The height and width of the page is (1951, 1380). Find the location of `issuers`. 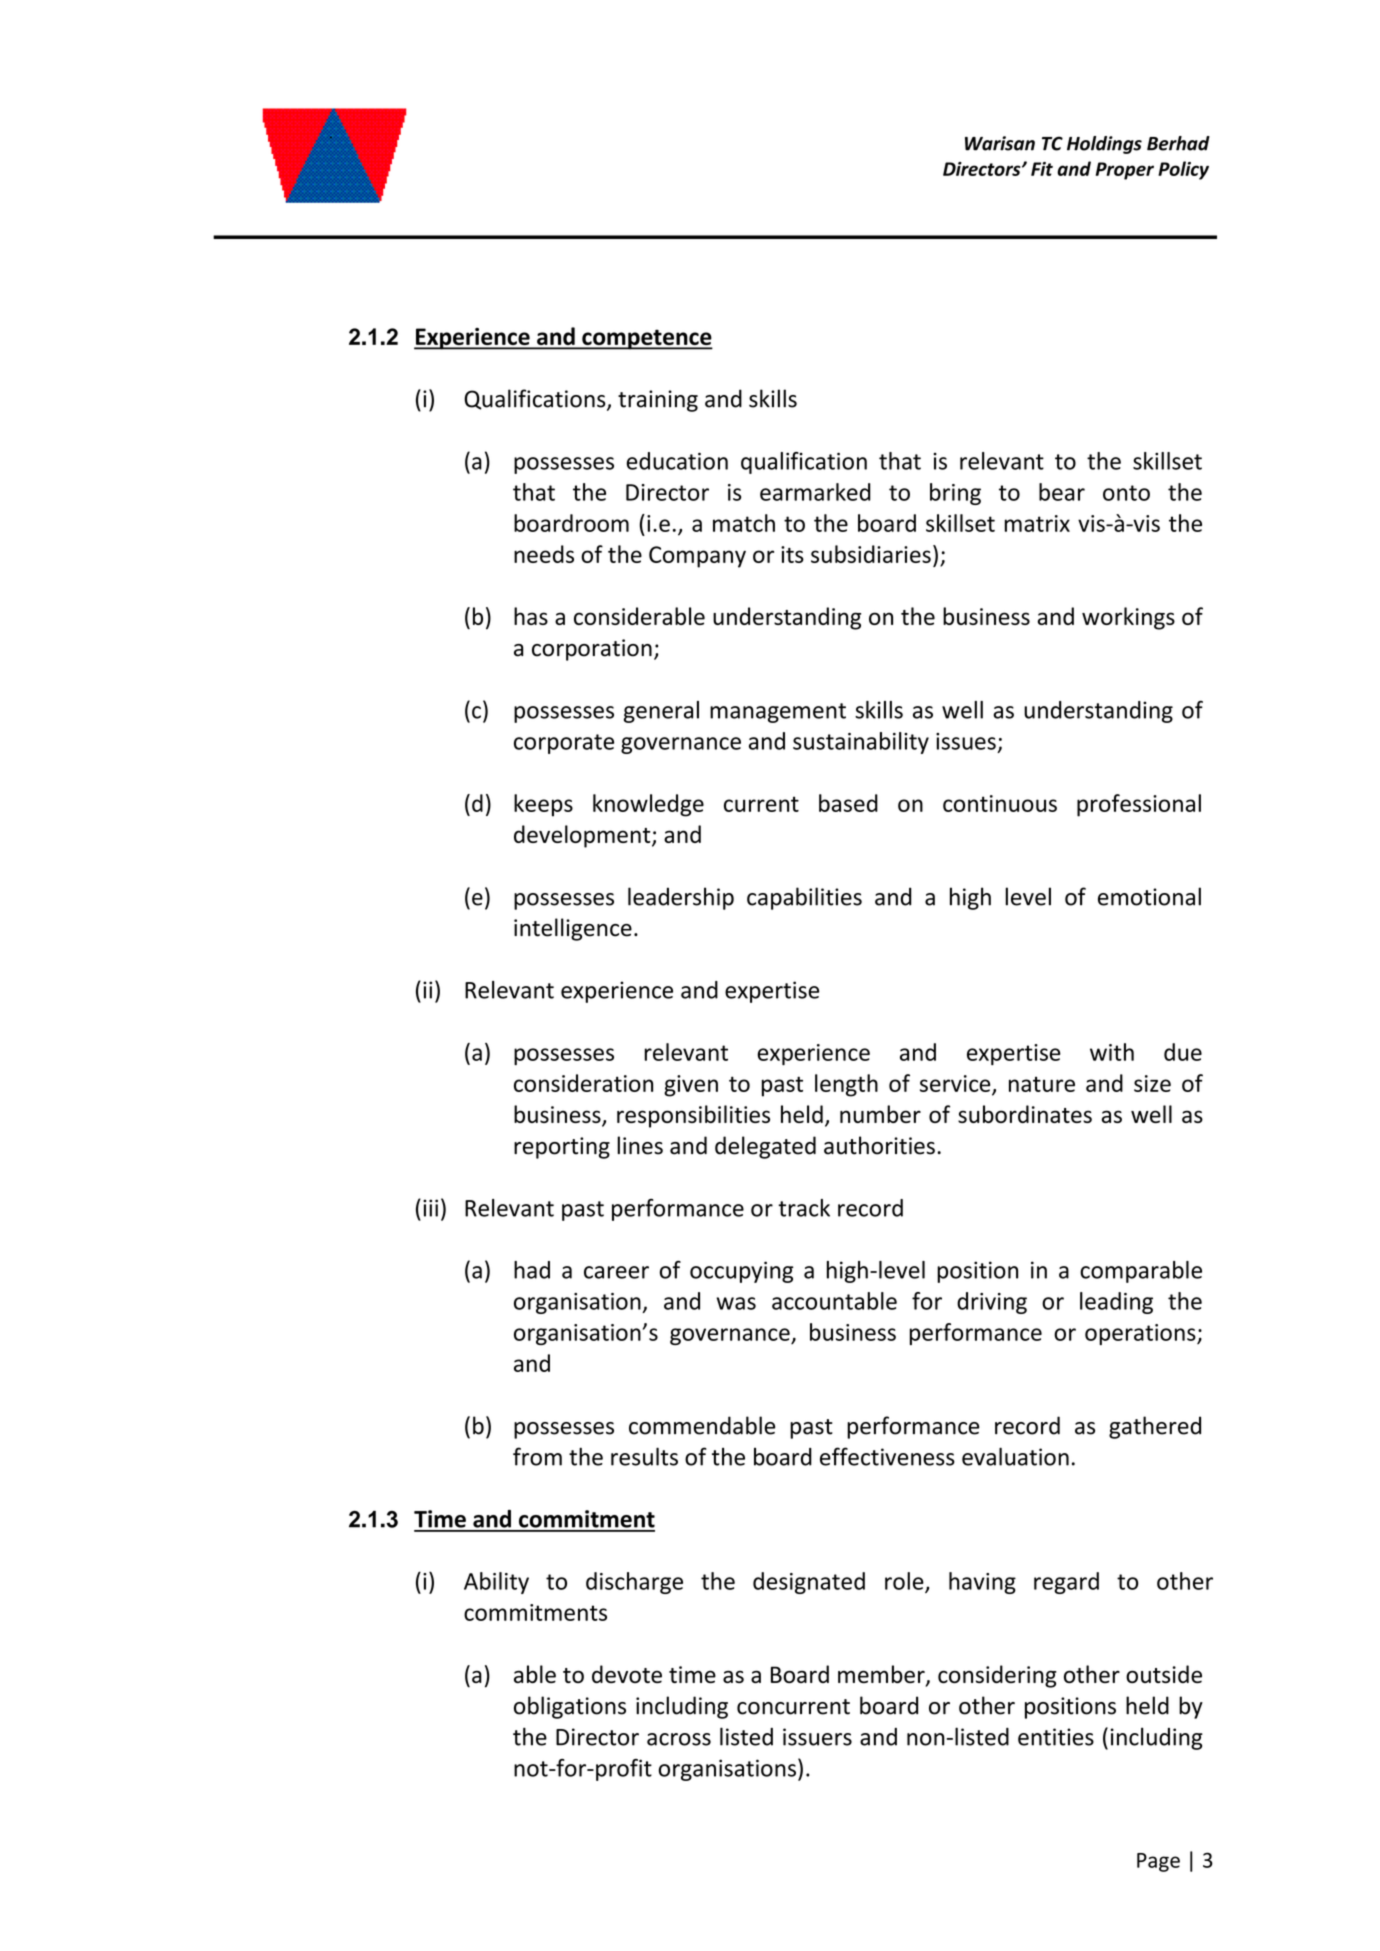

issuers is located at coordinates (817, 1737).
